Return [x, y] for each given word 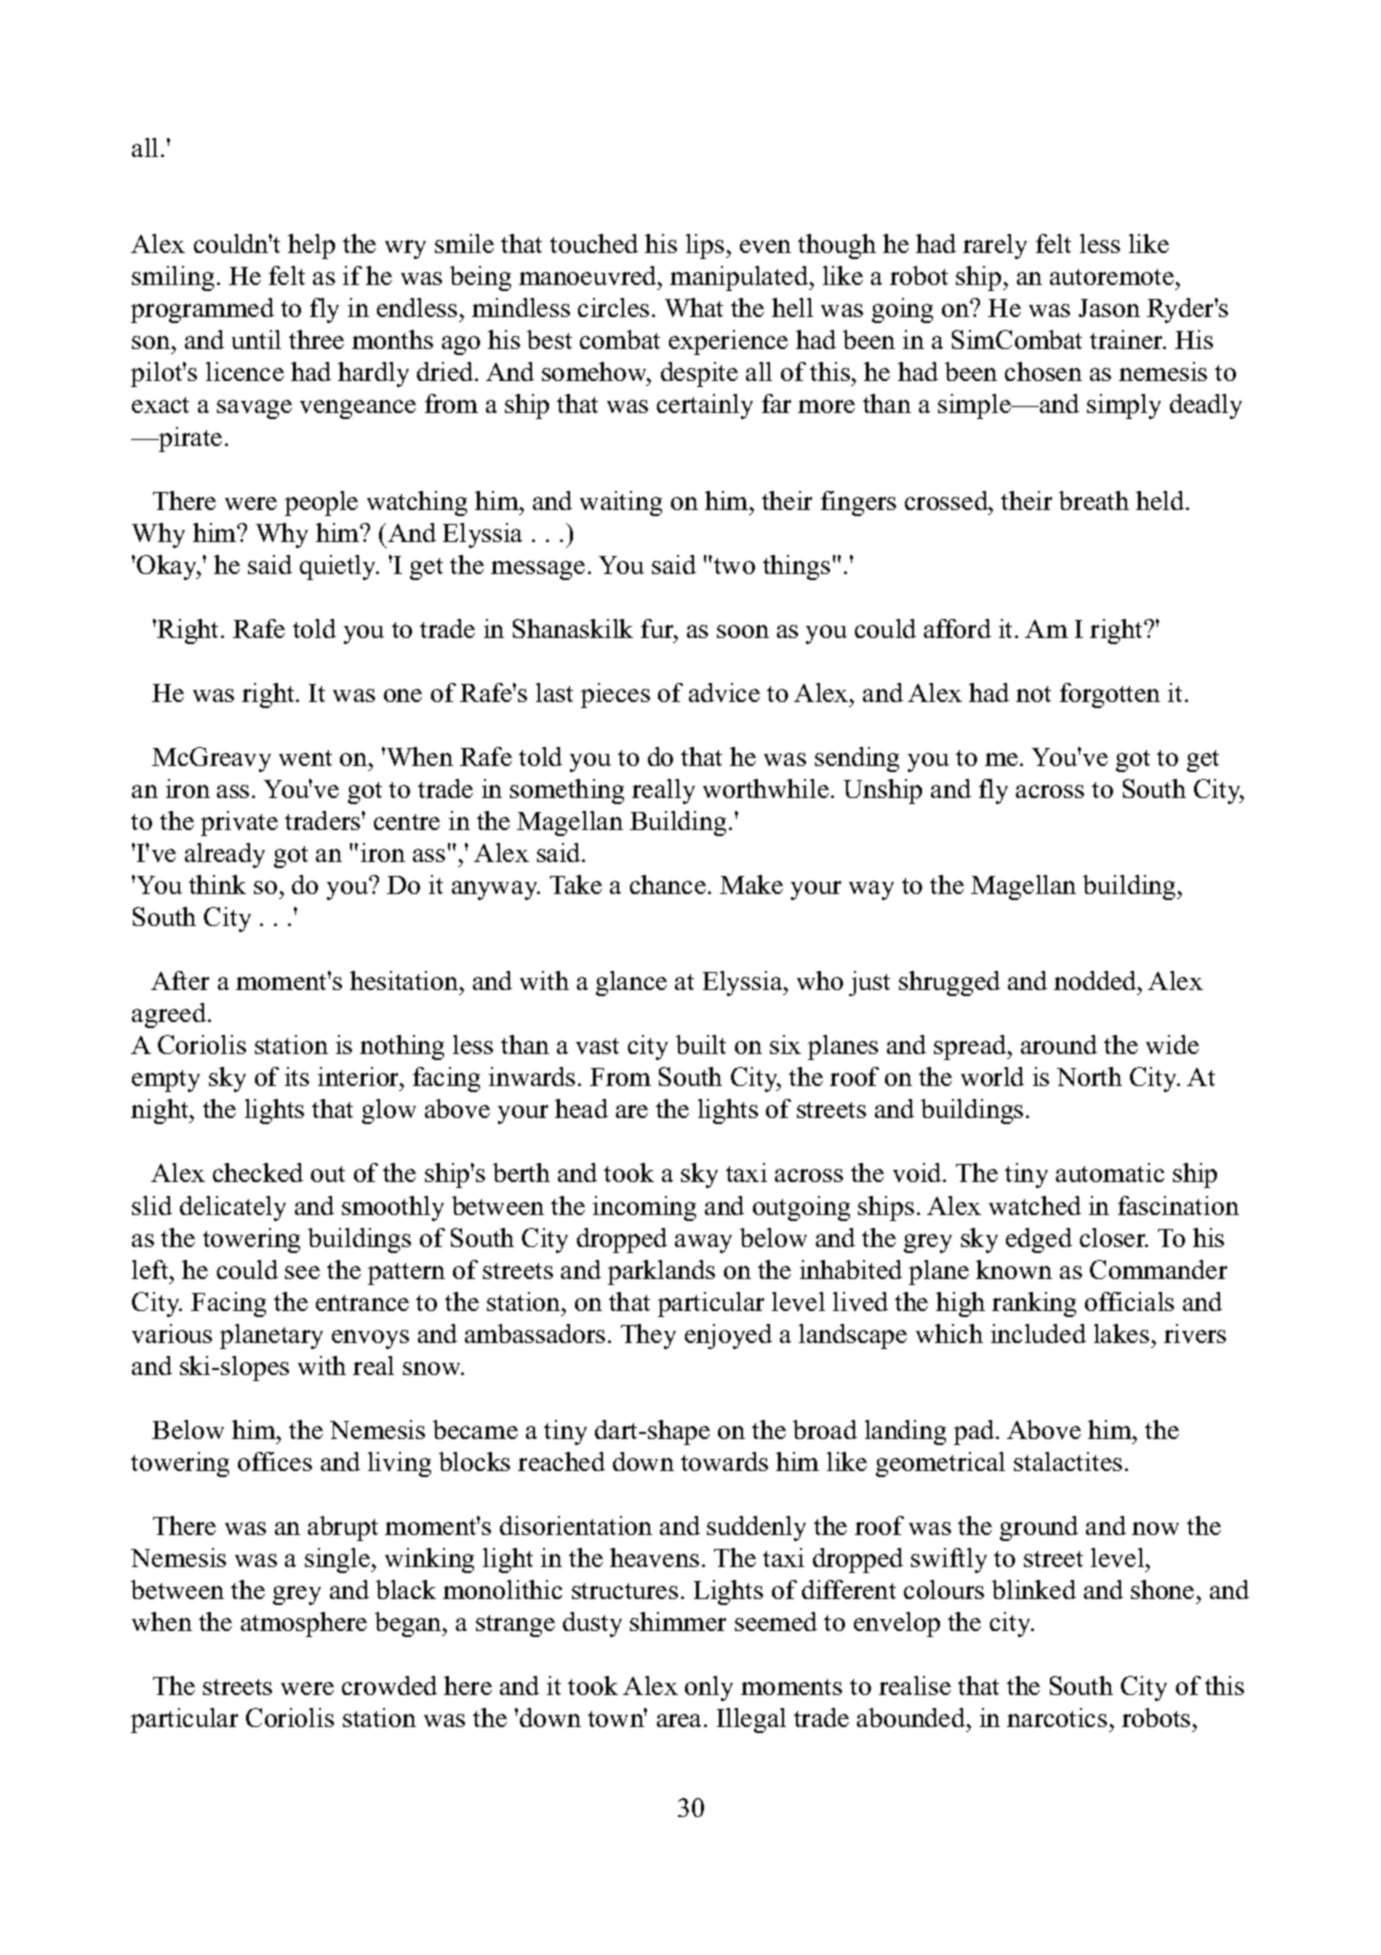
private [239, 823]
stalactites [1068, 1461]
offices [275, 1461]
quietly [339, 567]
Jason [1109, 308]
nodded [1096, 980]
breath [1094, 500]
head [581, 1108]
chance [668, 884]
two [734, 566]
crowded [389, 1685]
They [648, 1336]
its [297, 1076]
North [1089, 1076]
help [311, 246]
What [694, 307]
